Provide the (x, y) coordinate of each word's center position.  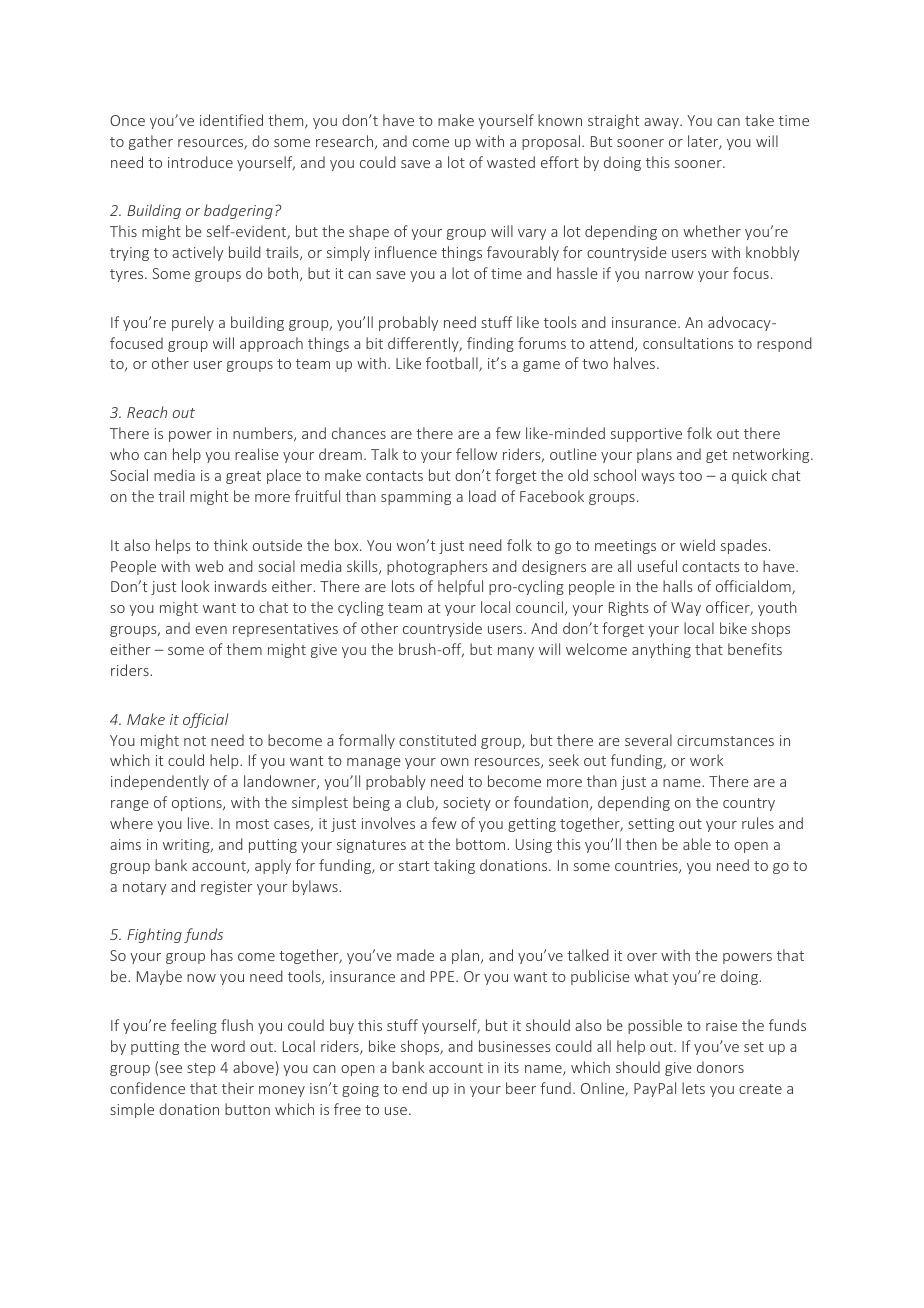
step (201, 1069)
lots (403, 586)
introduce (200, 162)
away (662, 123)
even (211, 630)
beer (521, 1088)
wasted (511, 162)
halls (678, 586)
